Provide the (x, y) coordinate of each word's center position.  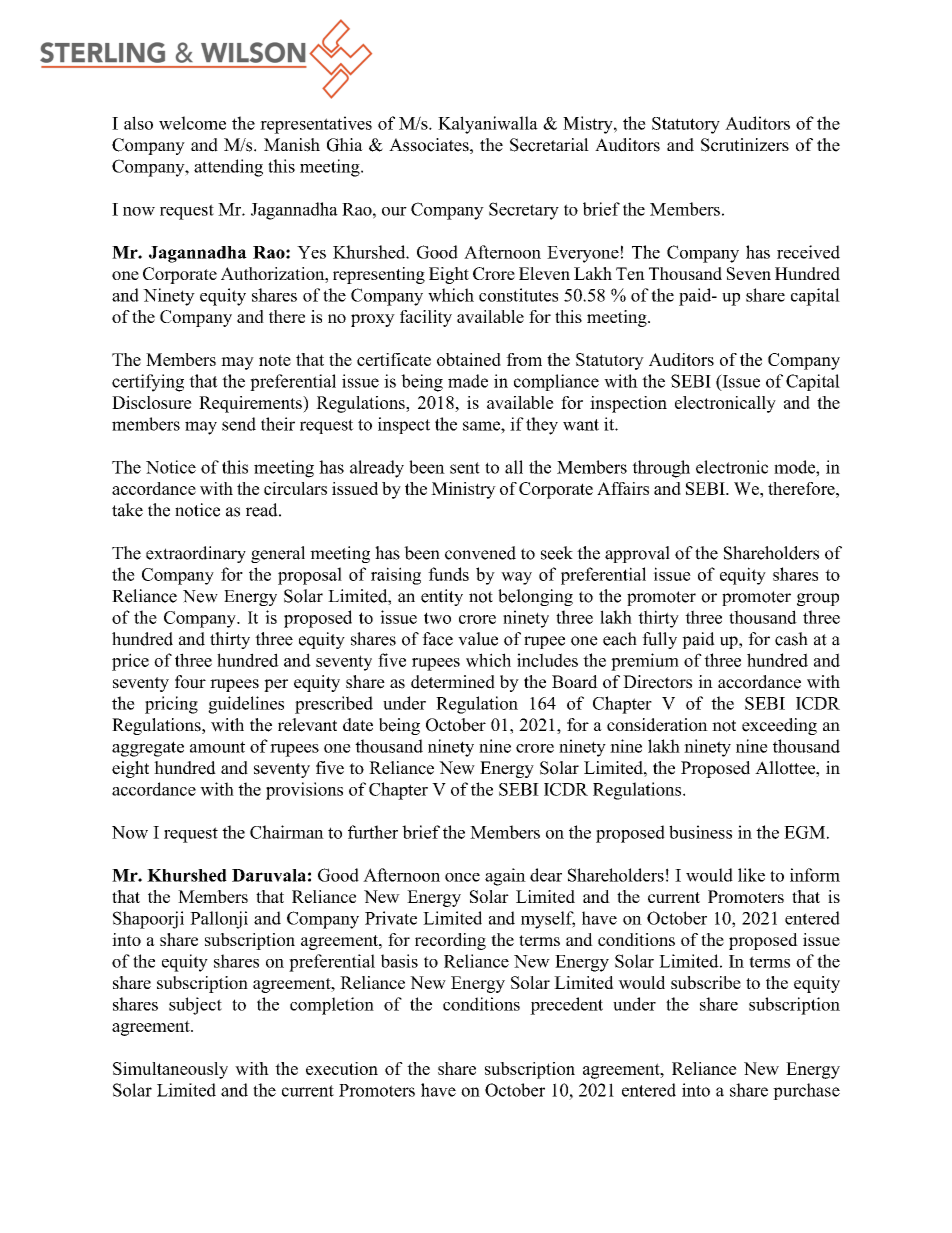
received (808, 252)
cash (791, 639)
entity (442, 597)
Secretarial (549, 145)
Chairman (287, 832)
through (661, 469)
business (700, 832)
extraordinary (196, 554)
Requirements (251, 404)
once (462, 877)
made (468, 381)
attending (228, 168)
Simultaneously (170, 1070)
